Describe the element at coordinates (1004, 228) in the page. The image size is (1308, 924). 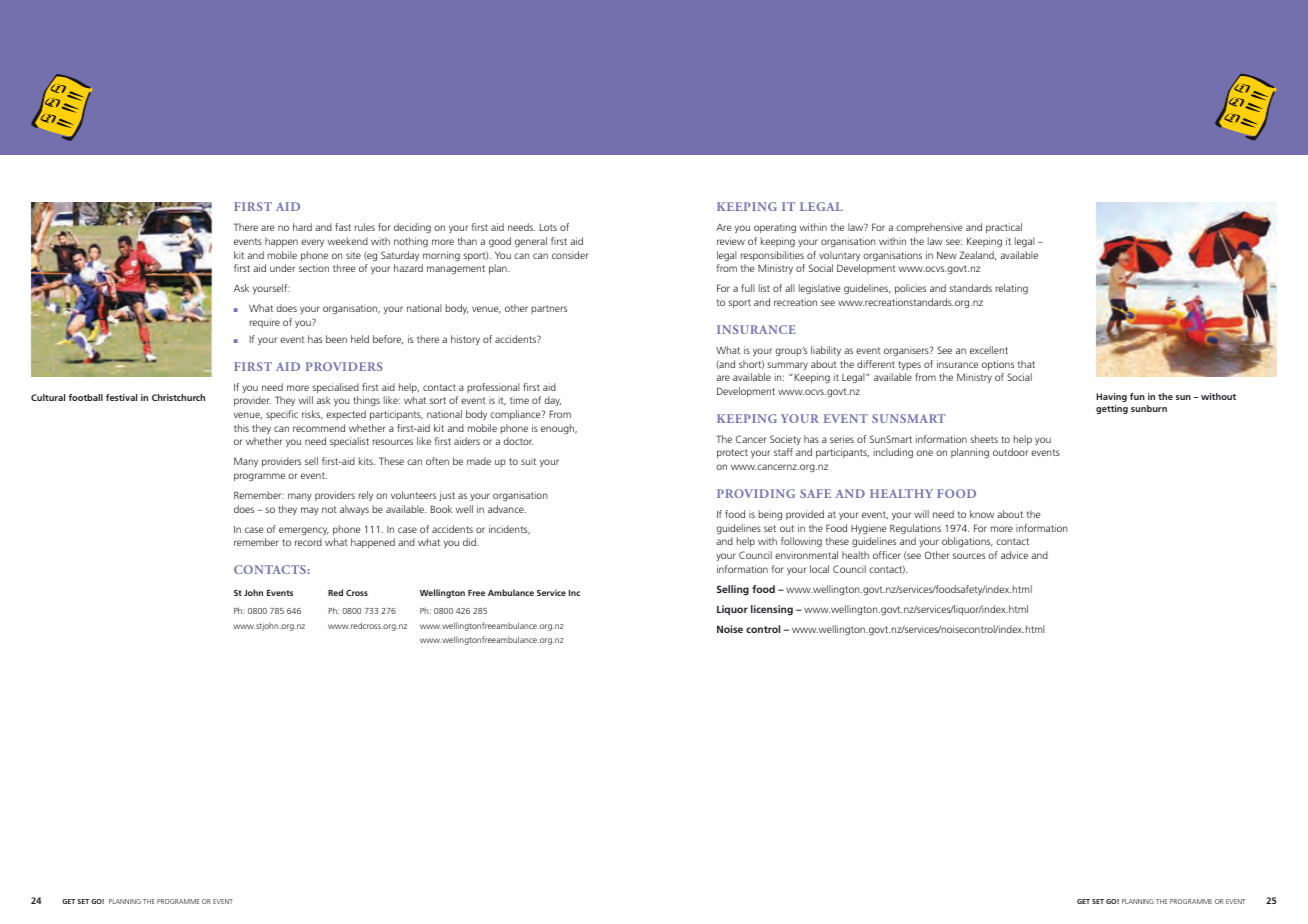
I see `practical` at that location.
